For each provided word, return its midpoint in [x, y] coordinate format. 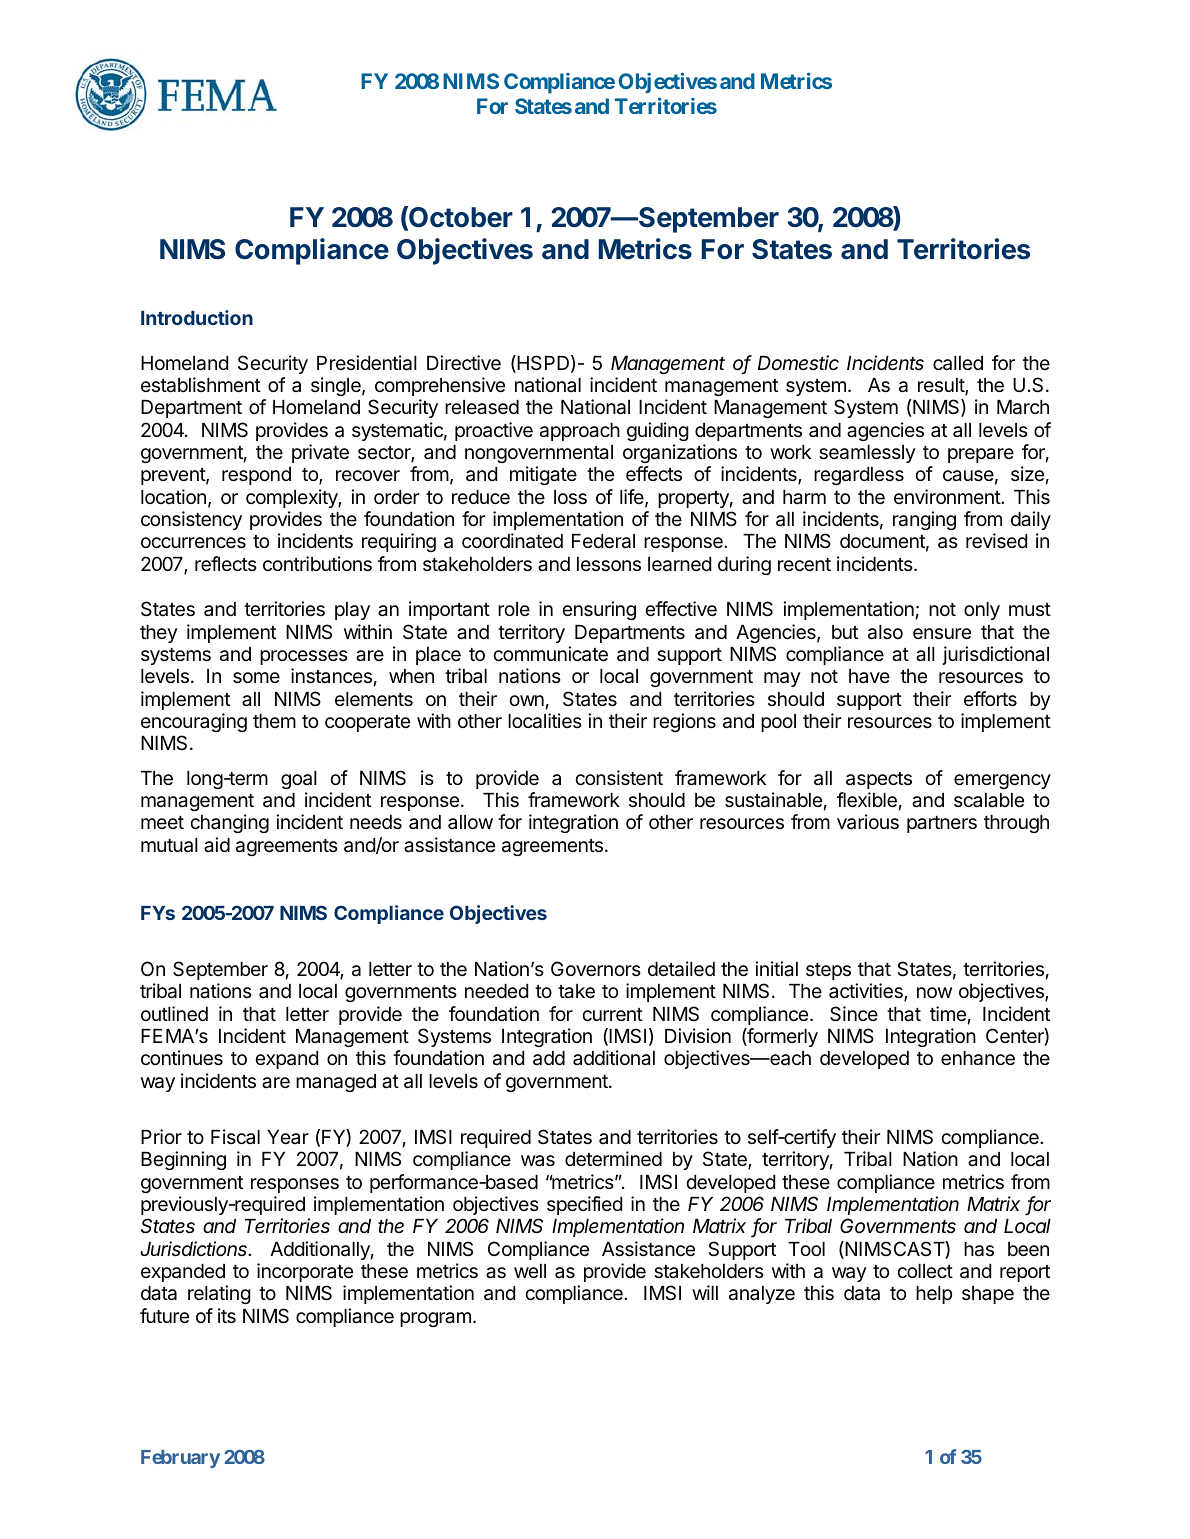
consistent [619, 777]
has [979, 1249]
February [180, 1459]
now [934, 992]
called [958, 363]
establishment [201, 385]
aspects [879, 780]
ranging [924, 520]
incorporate [305, 1272]
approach [580, 432]
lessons [609, 564]
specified [584, 1205]
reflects [226, 563]
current [612, 1014]
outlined [174, 1013]
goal [299, 780]
